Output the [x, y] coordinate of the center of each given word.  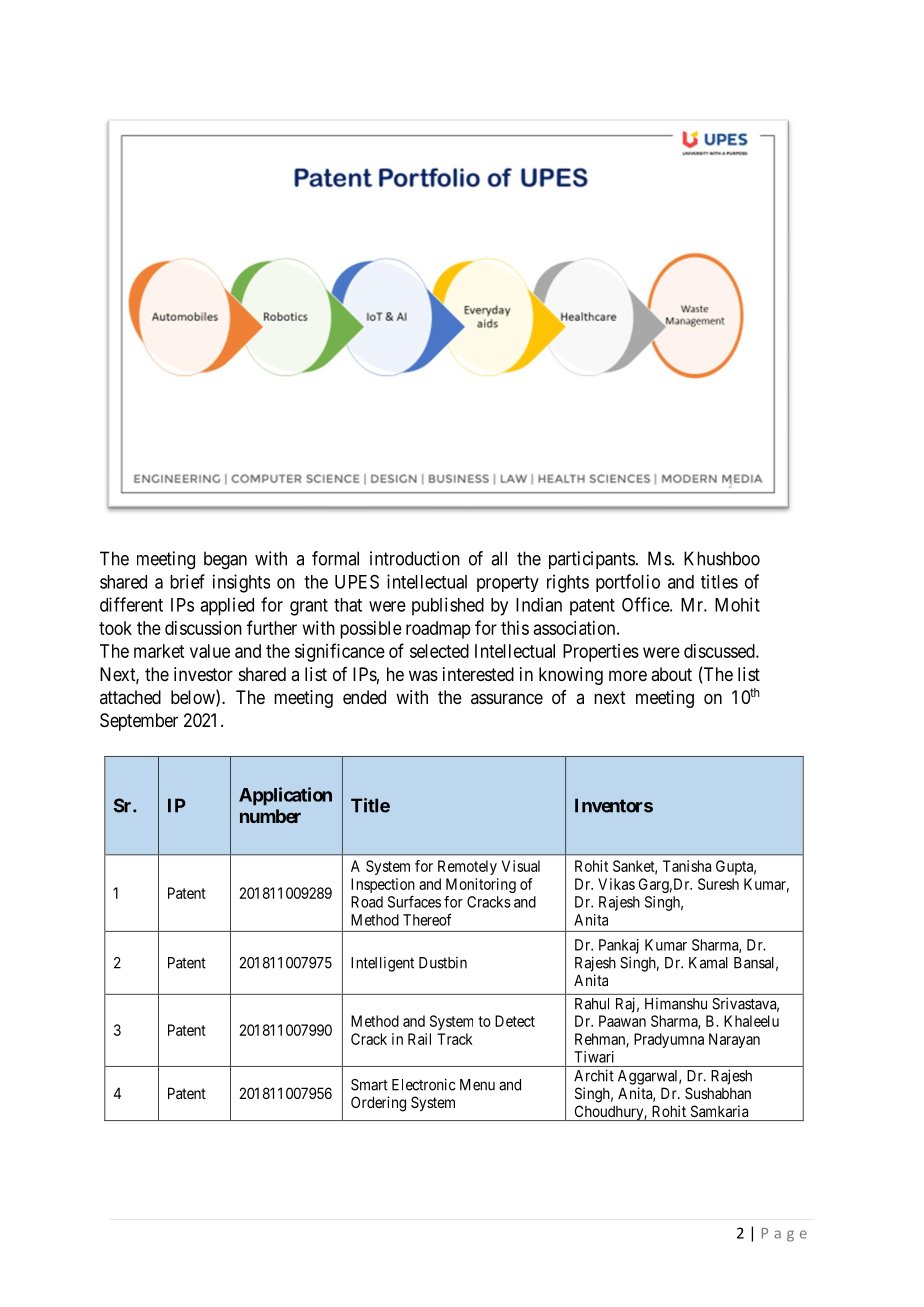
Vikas [616, 884]
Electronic [424, 1084]
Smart [369, 1085]
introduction [415, 558]
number [270, 816]
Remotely [467, 867]
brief [187, 581]
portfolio [628, 583]
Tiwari [594, 1057]
